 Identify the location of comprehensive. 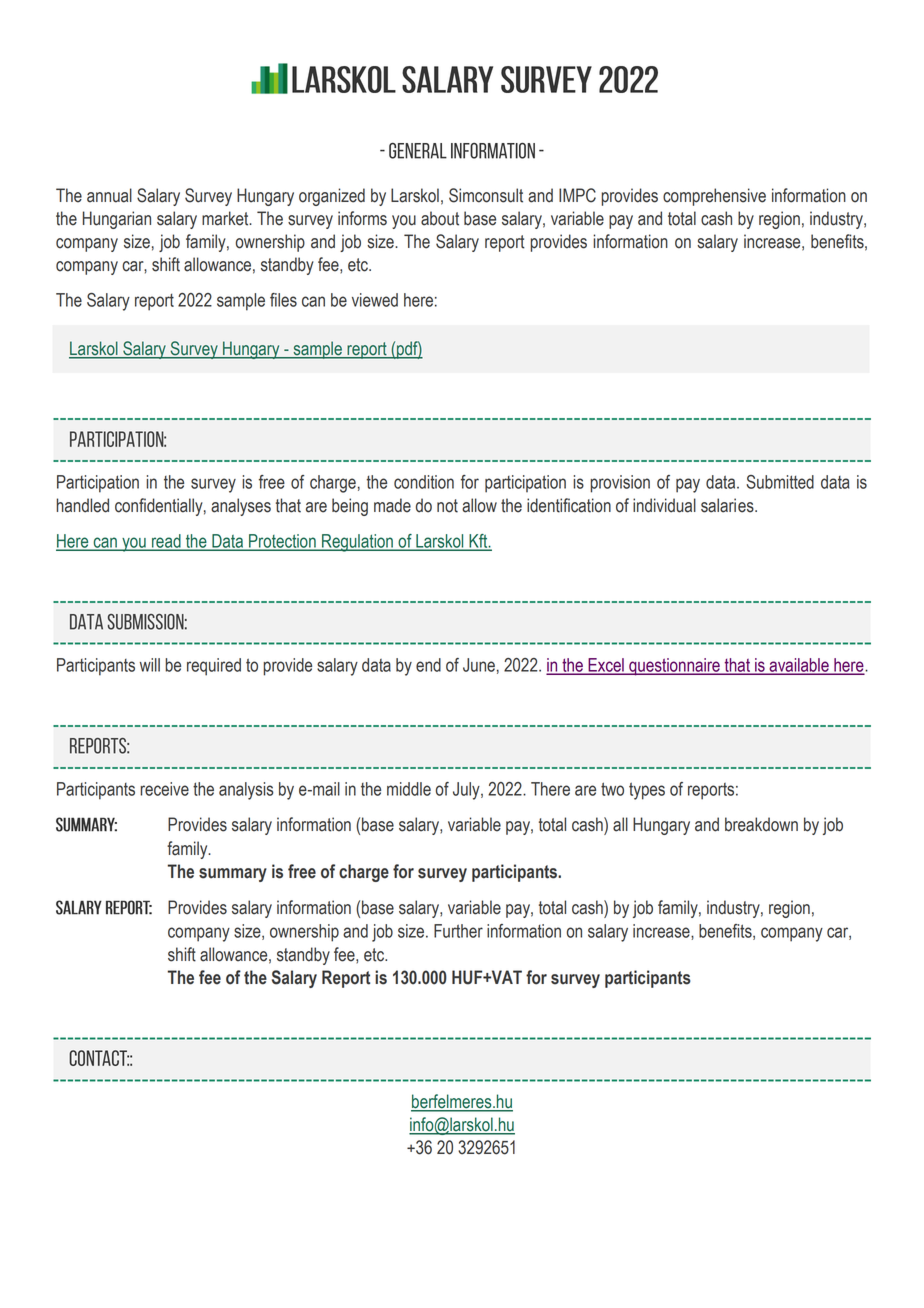
(714, 197).
